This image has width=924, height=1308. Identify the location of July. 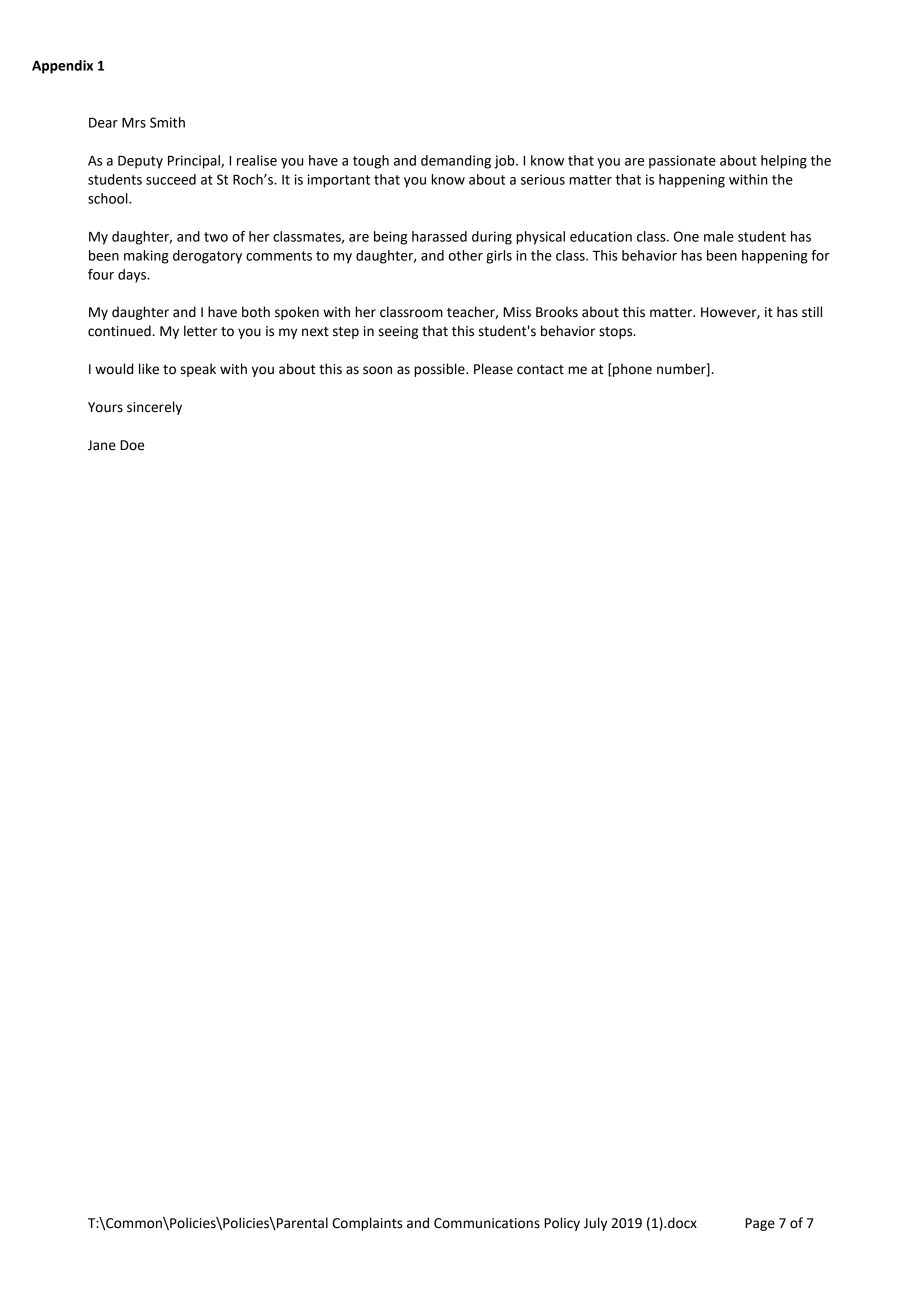
(595, 1224).
